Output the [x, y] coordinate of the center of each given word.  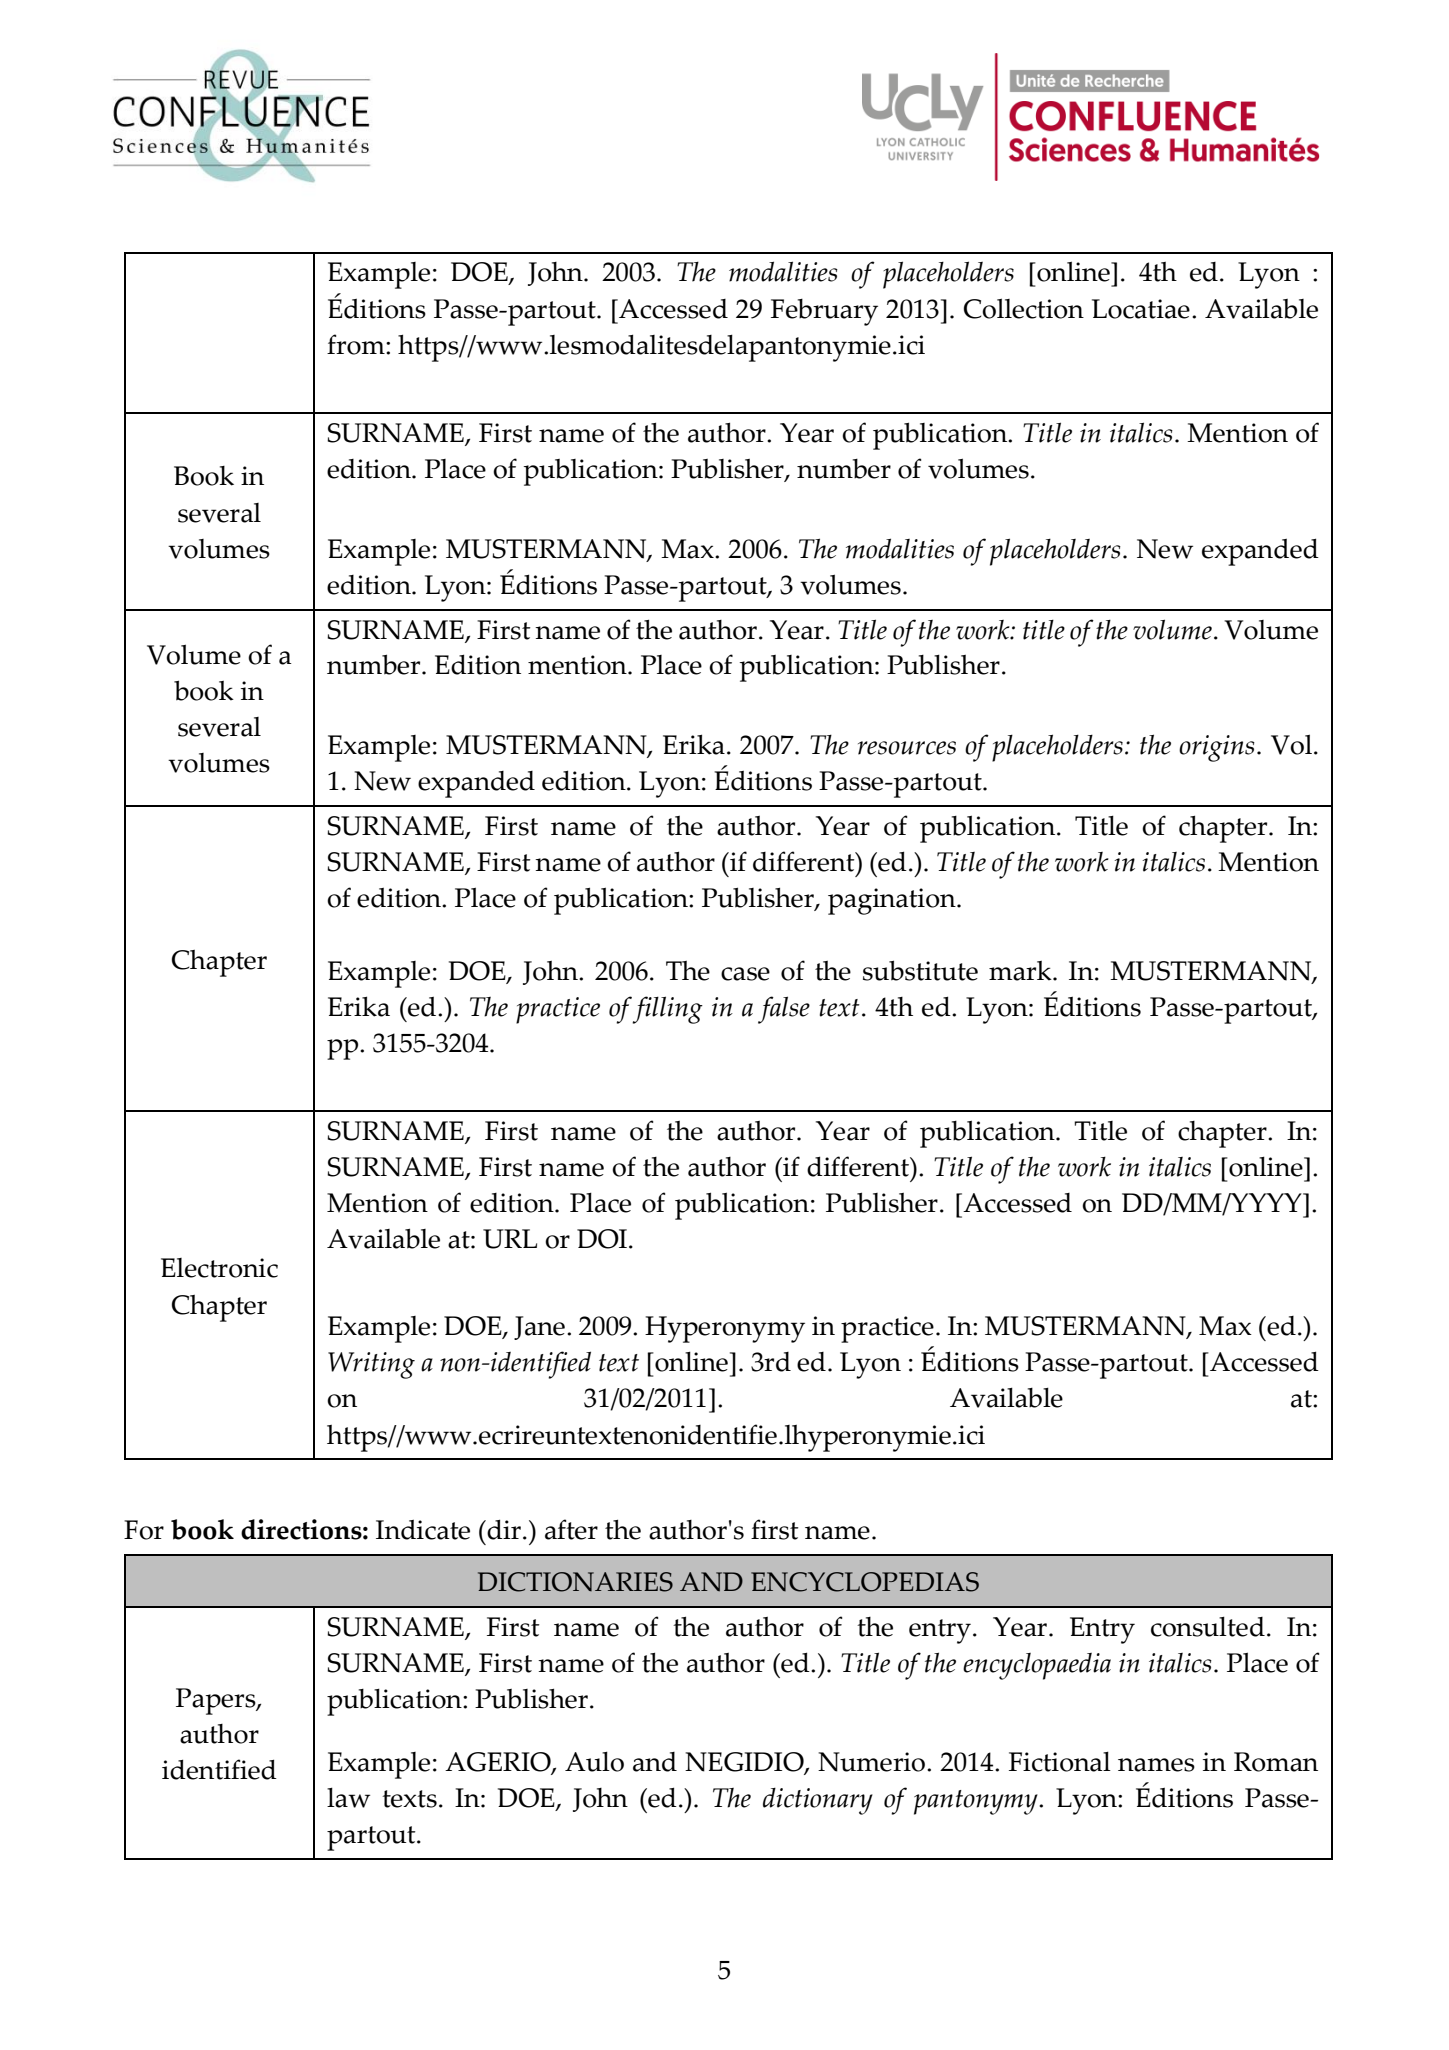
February [824, 312]
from [357, 344]
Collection [1024, 308]
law [348, 1798]
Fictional [1060, 1762]
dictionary [818, 1801]
